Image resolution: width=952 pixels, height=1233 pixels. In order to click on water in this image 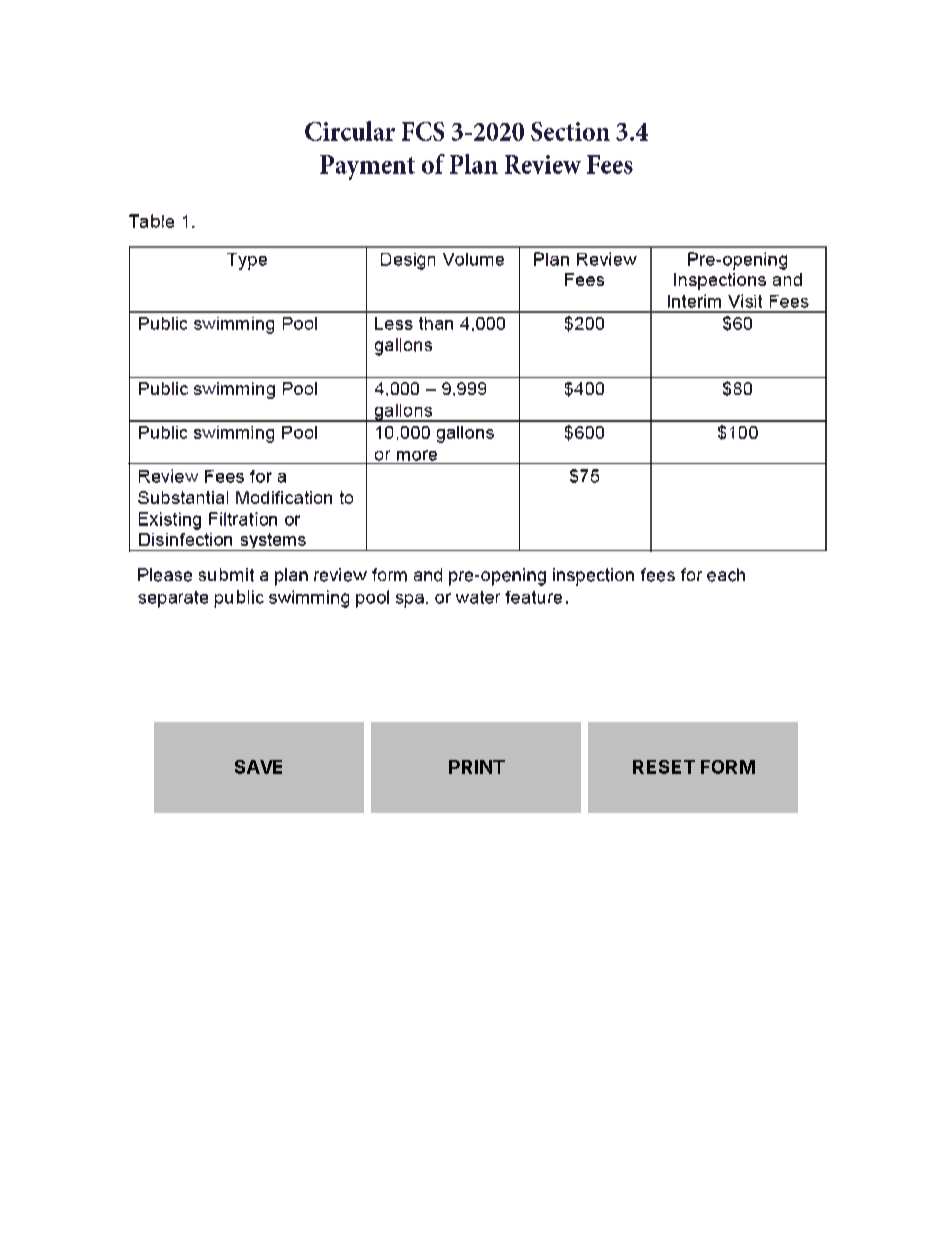, I will do `click(478, 597)`.
